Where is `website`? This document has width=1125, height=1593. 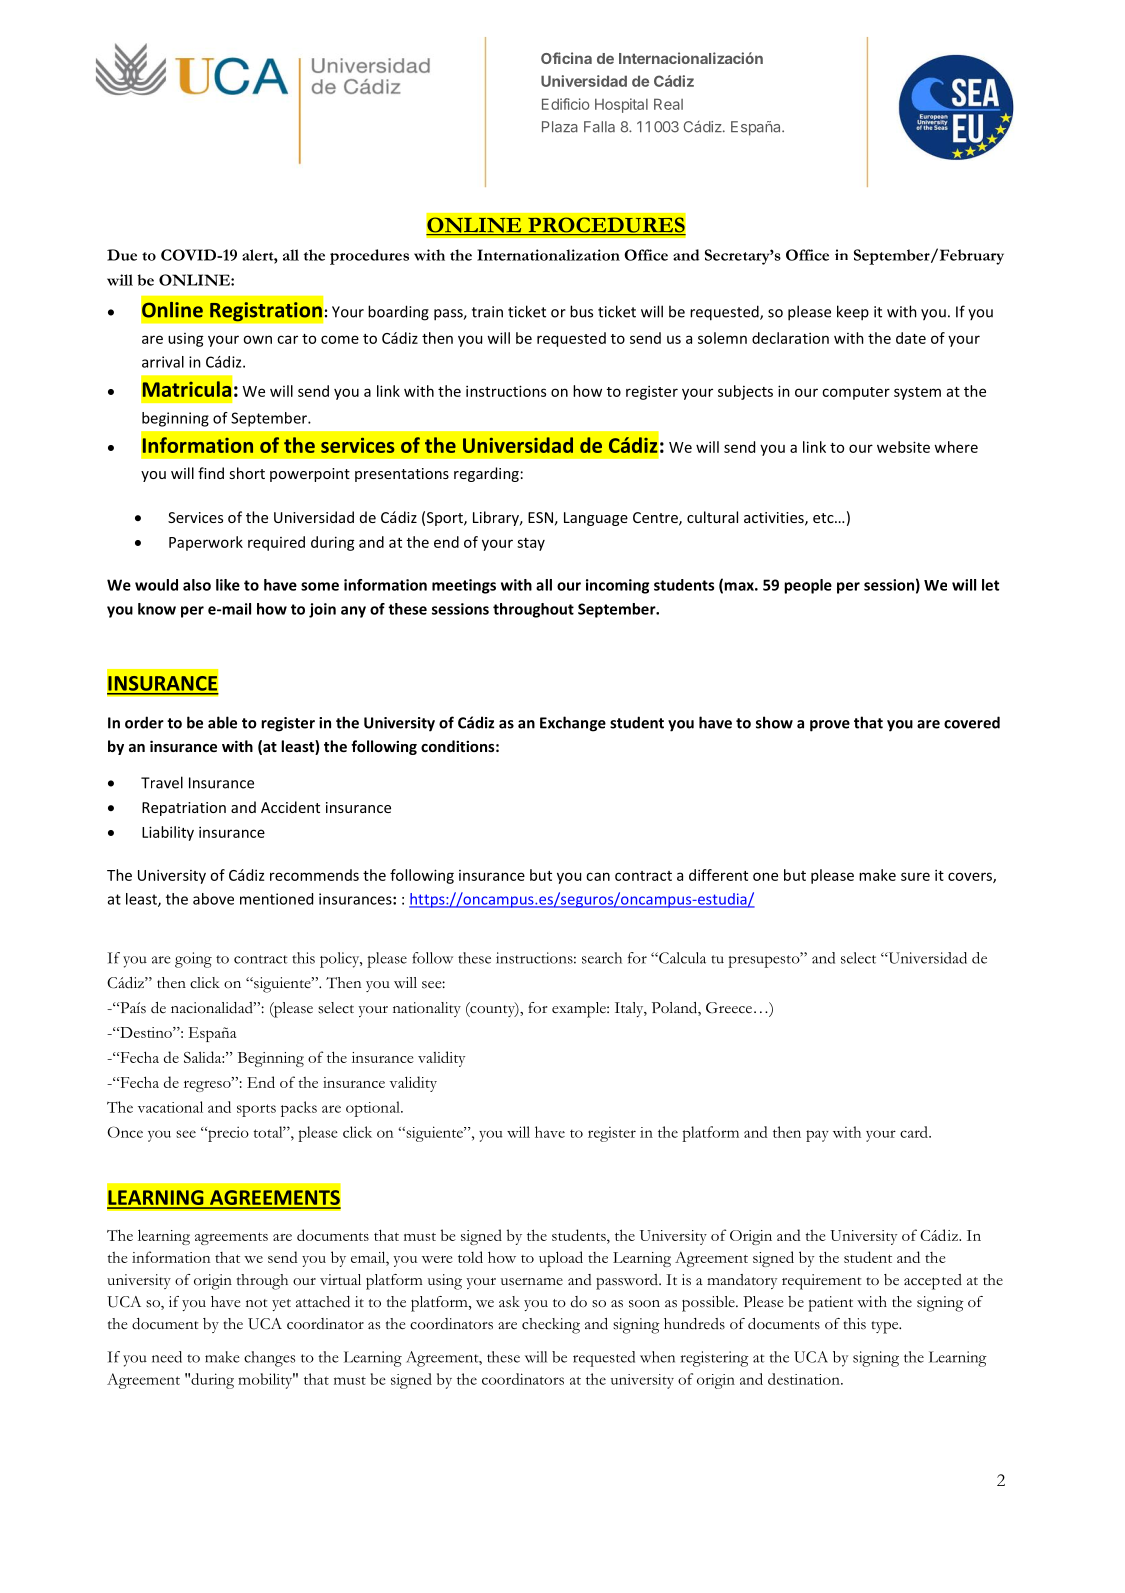
website is located at coordinates (903, 447).
